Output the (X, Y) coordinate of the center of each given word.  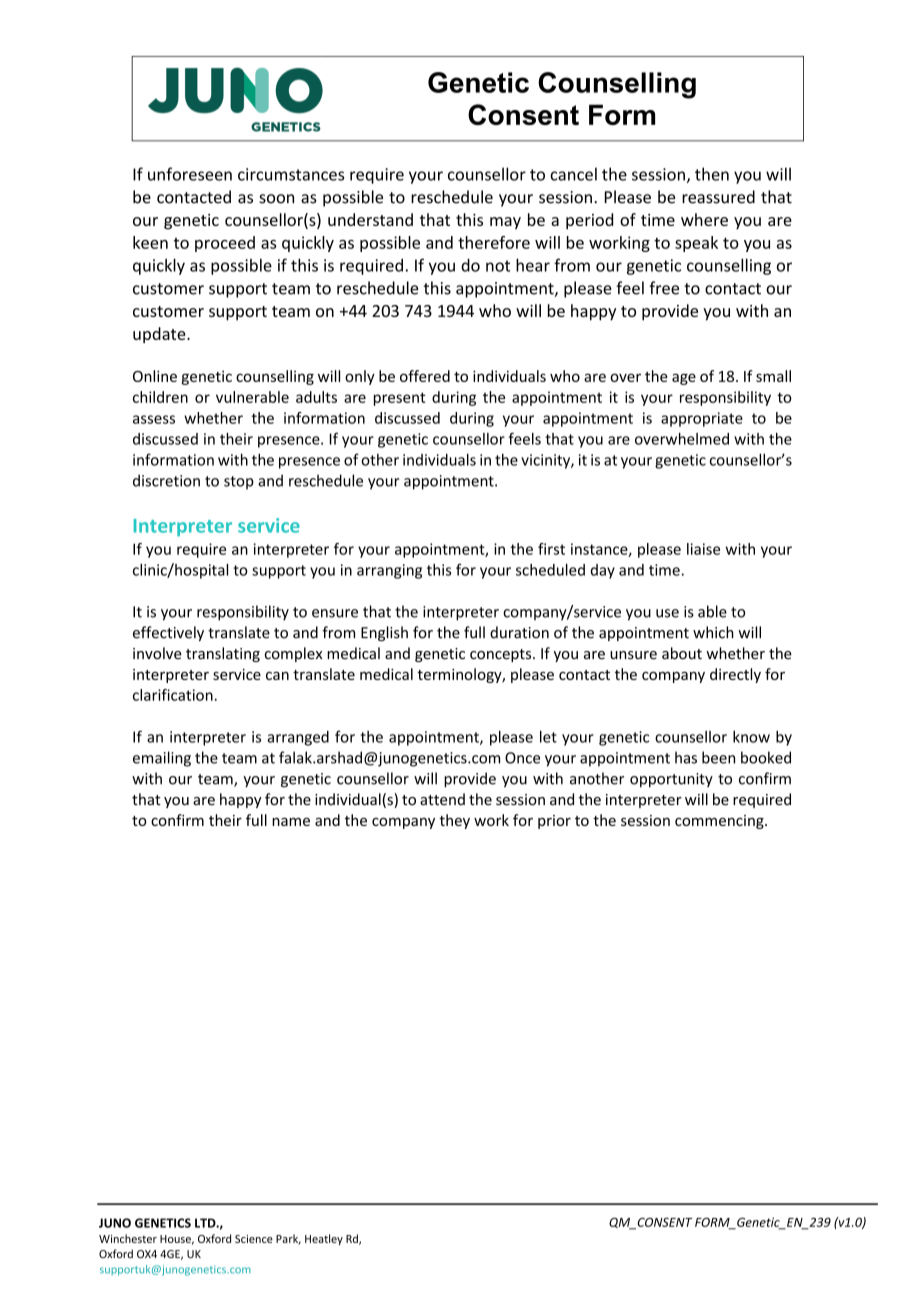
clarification (173, 695)
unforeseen (190, 174)
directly (735, 675)
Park (288, 1239)
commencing (720, 822)
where (704, 219)
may (505, 223)
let (548, 736)
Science (254, 1239)
